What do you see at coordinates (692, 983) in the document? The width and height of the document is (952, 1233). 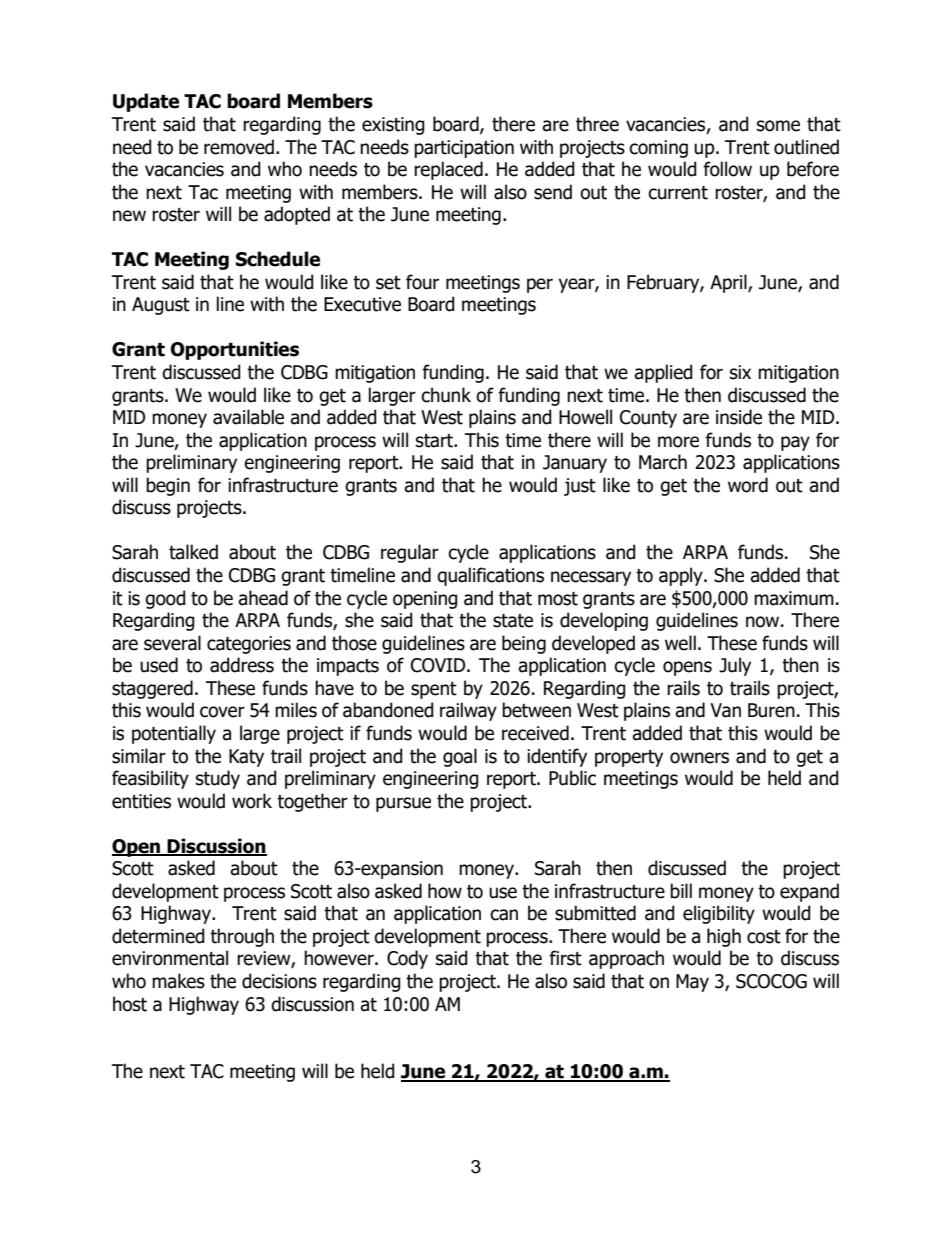 I see `May` at bounding box center [692, 983].
